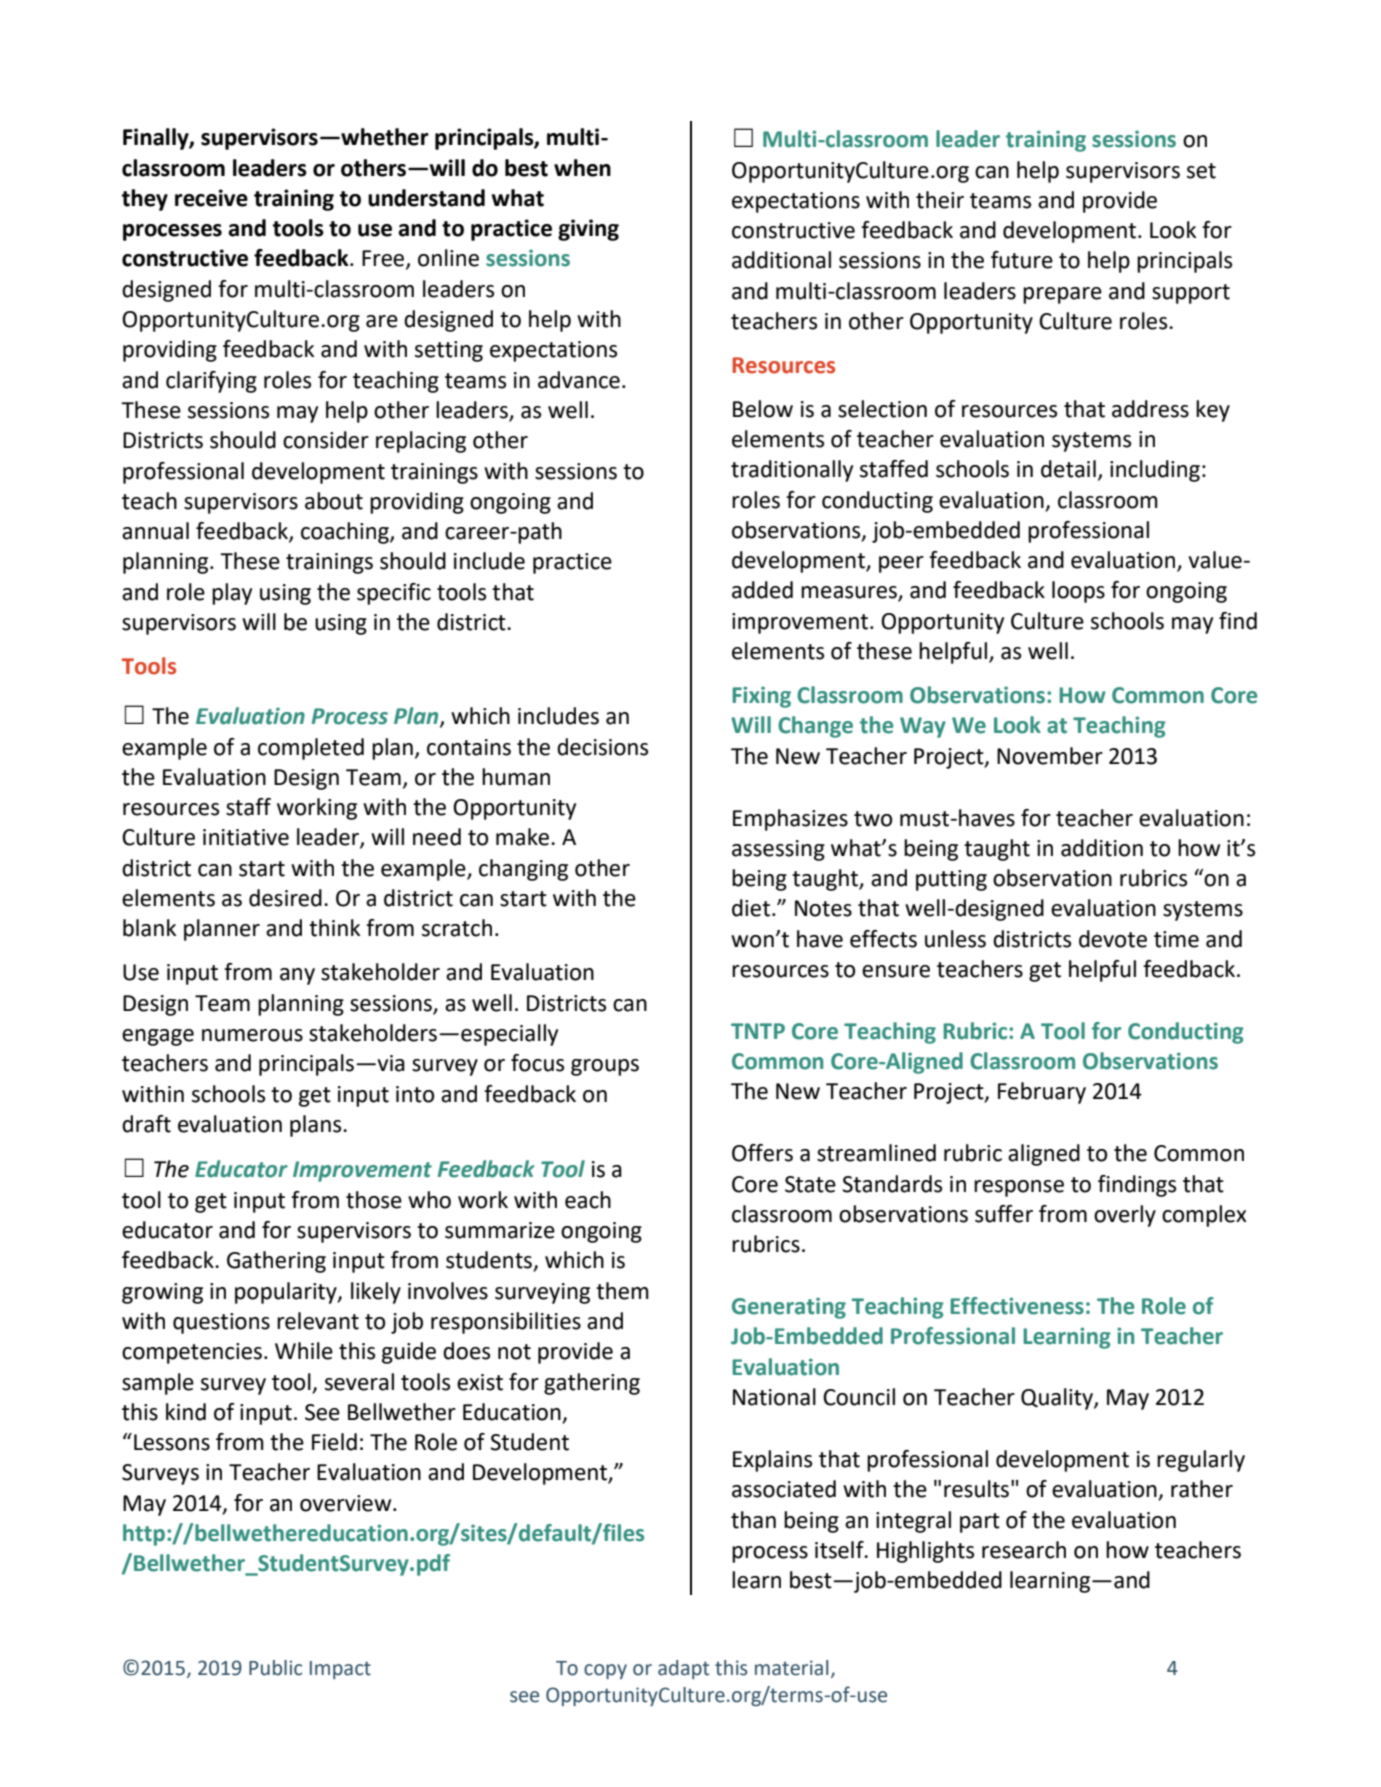  Describe the element at coordinates (374, 1200) in the document. I see `those` at that location.
